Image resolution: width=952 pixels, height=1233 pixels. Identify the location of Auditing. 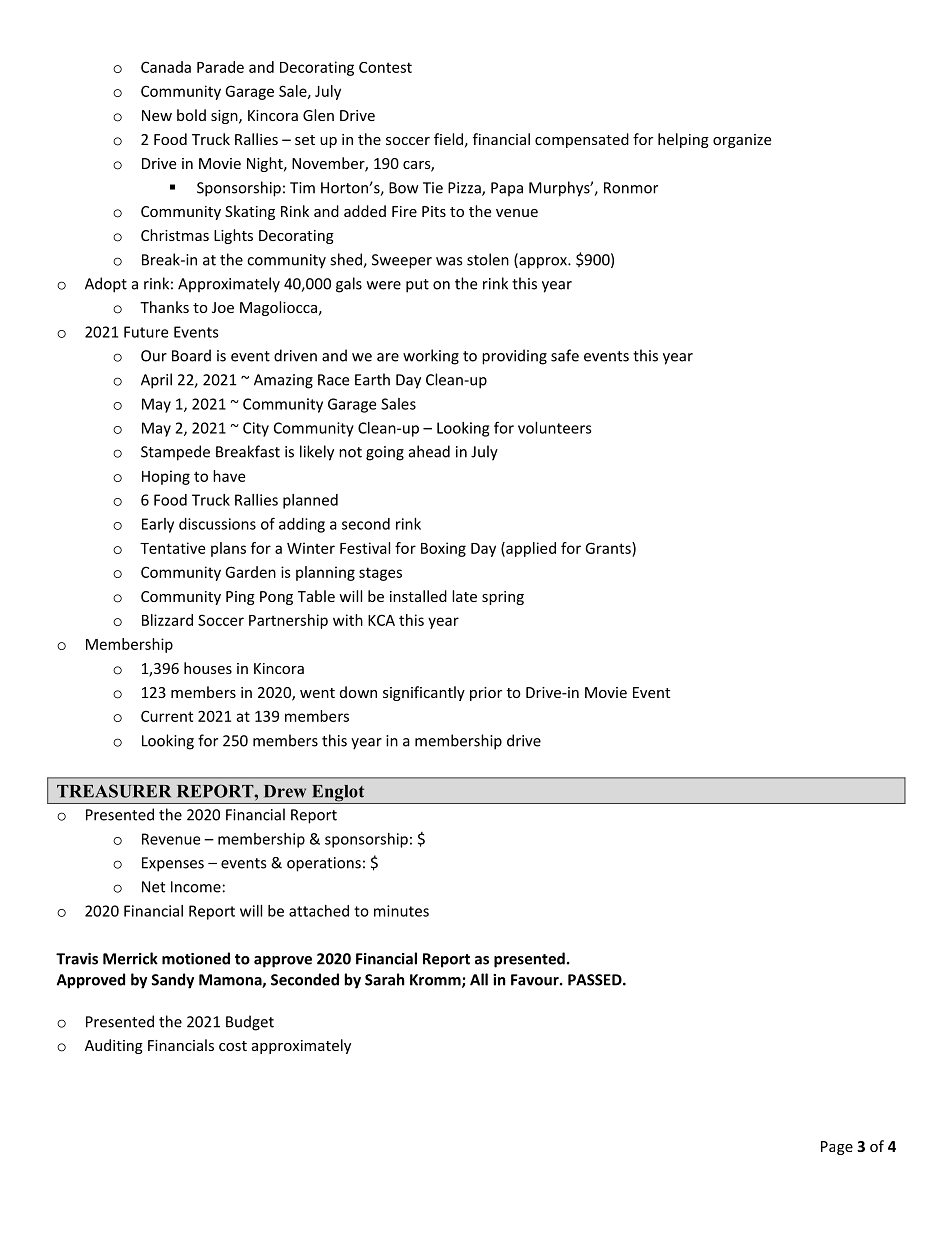
(114, 1046).
